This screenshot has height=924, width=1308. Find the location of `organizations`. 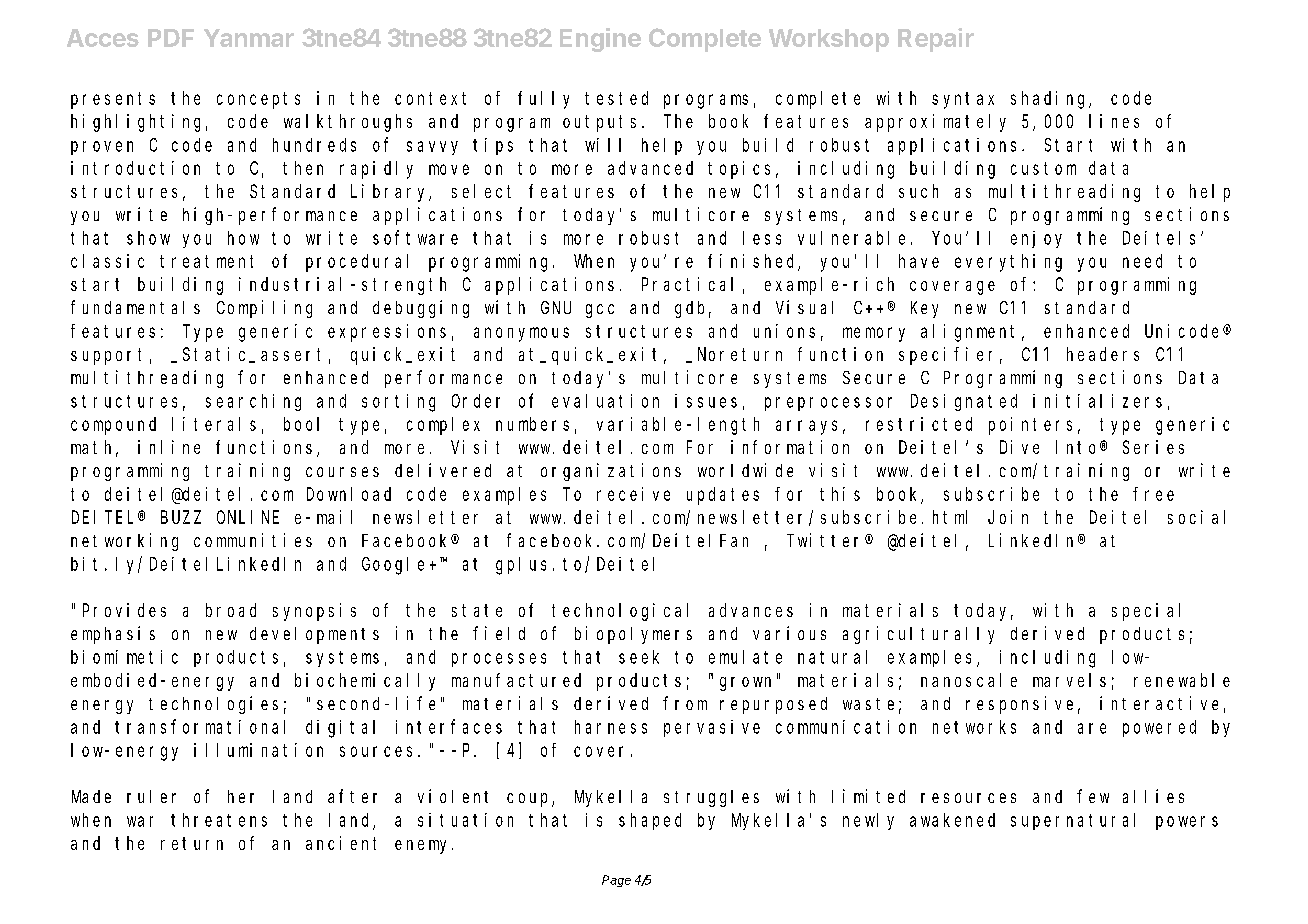

organizations is located at coordinates (611, 472).
